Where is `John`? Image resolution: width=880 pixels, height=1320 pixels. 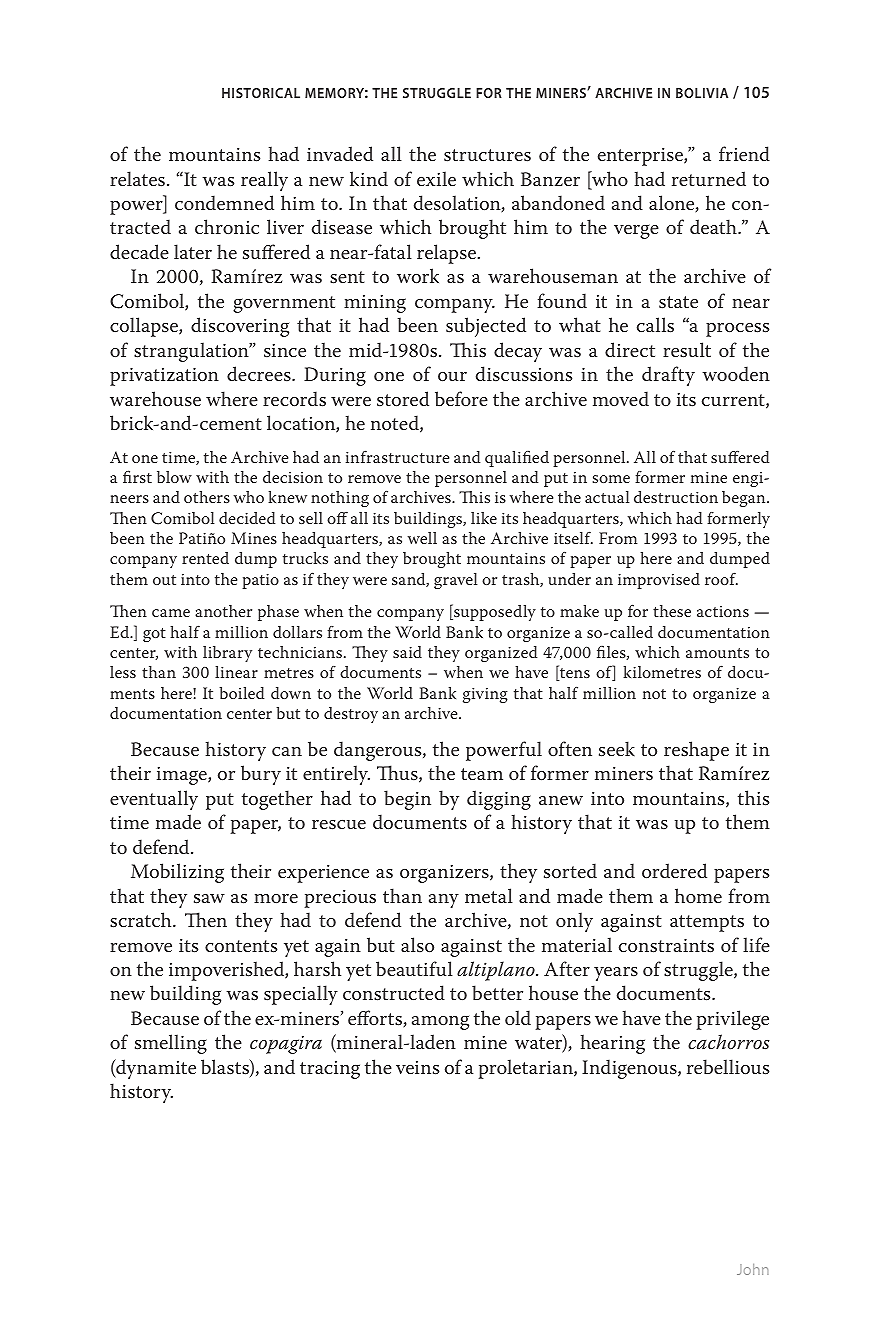
John is located at coordinates (753, 1269).
